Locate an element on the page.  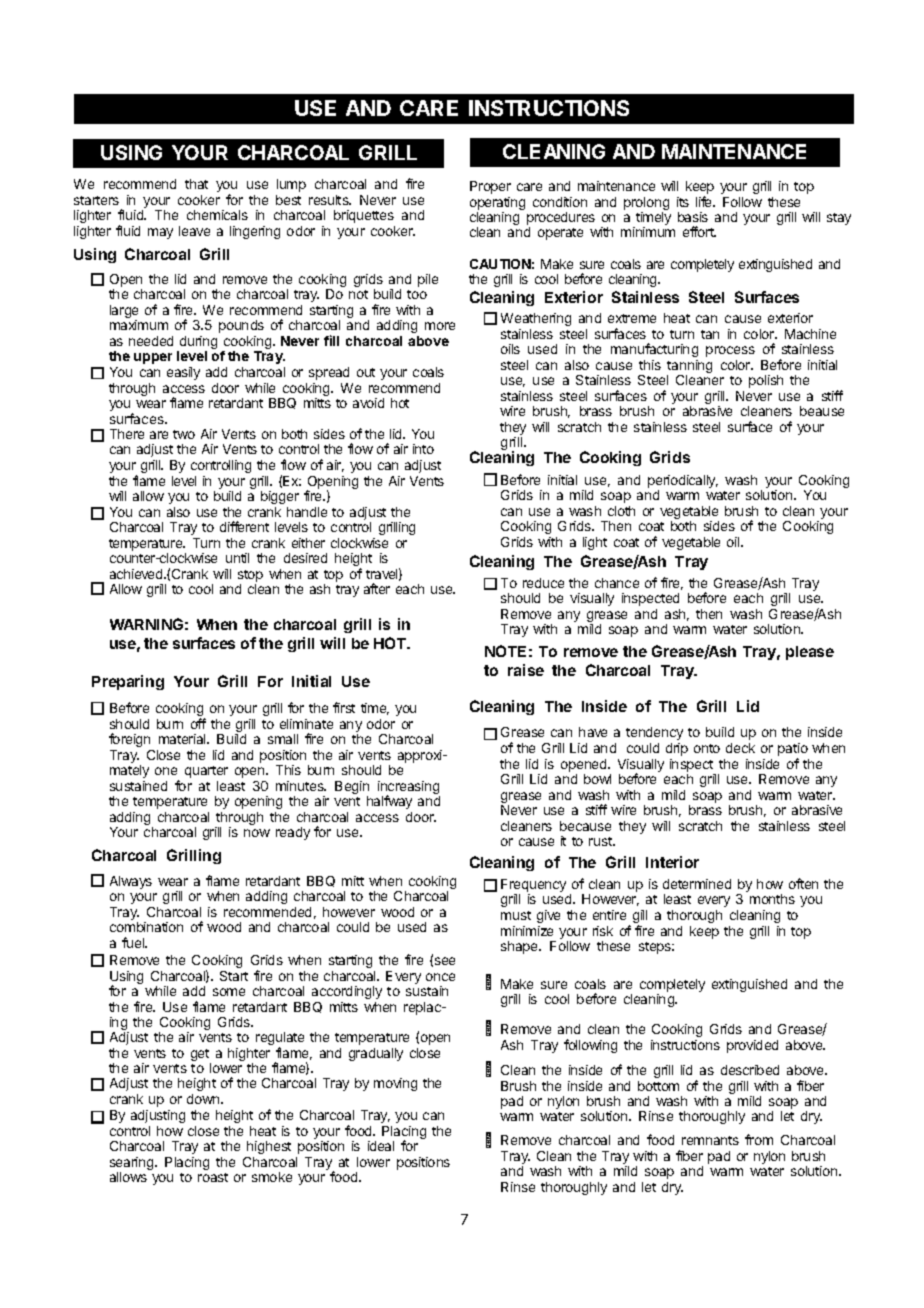
into is located at coordinates (423, 449).
